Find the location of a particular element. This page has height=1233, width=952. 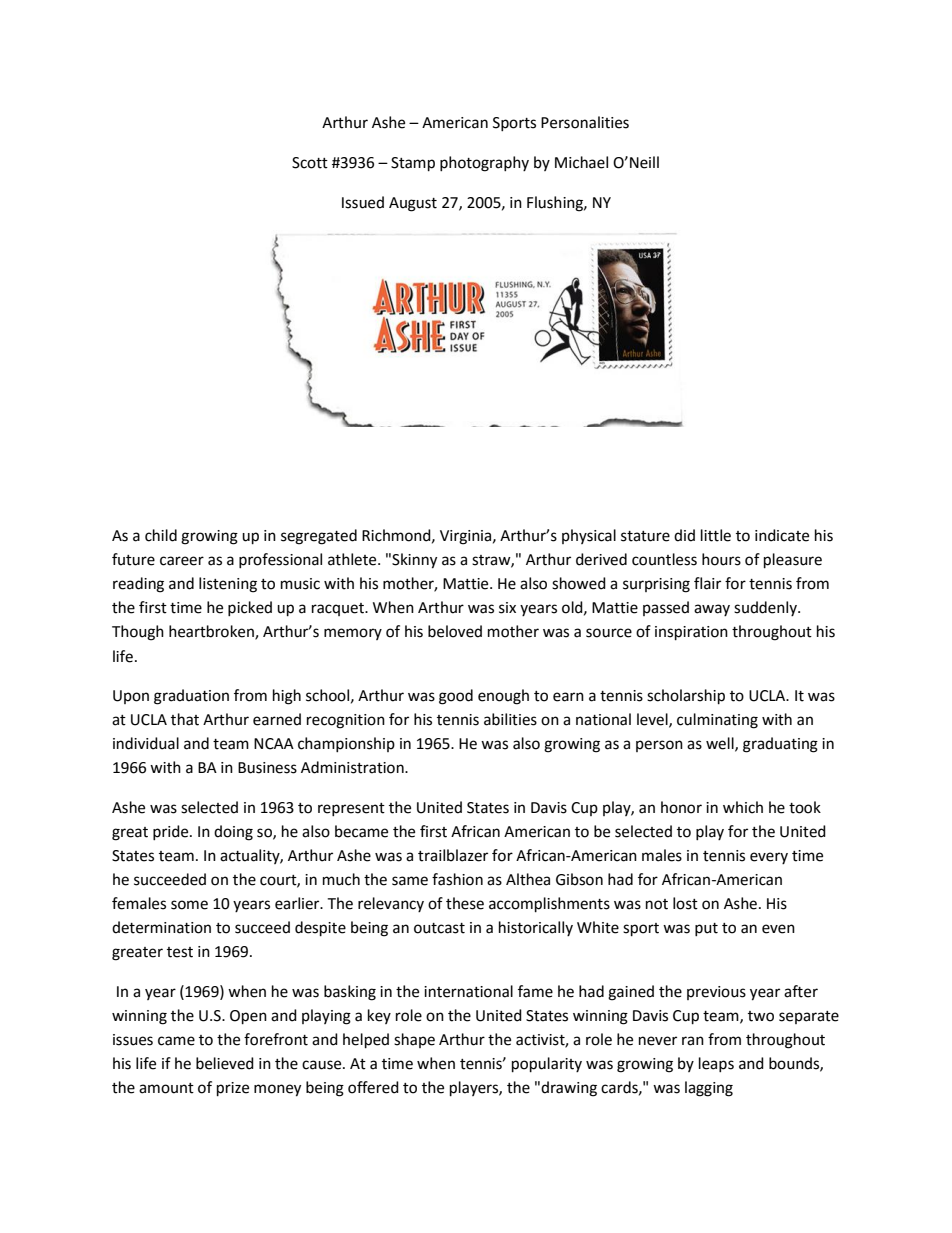

believed is located at coordinates (225, 1063).
